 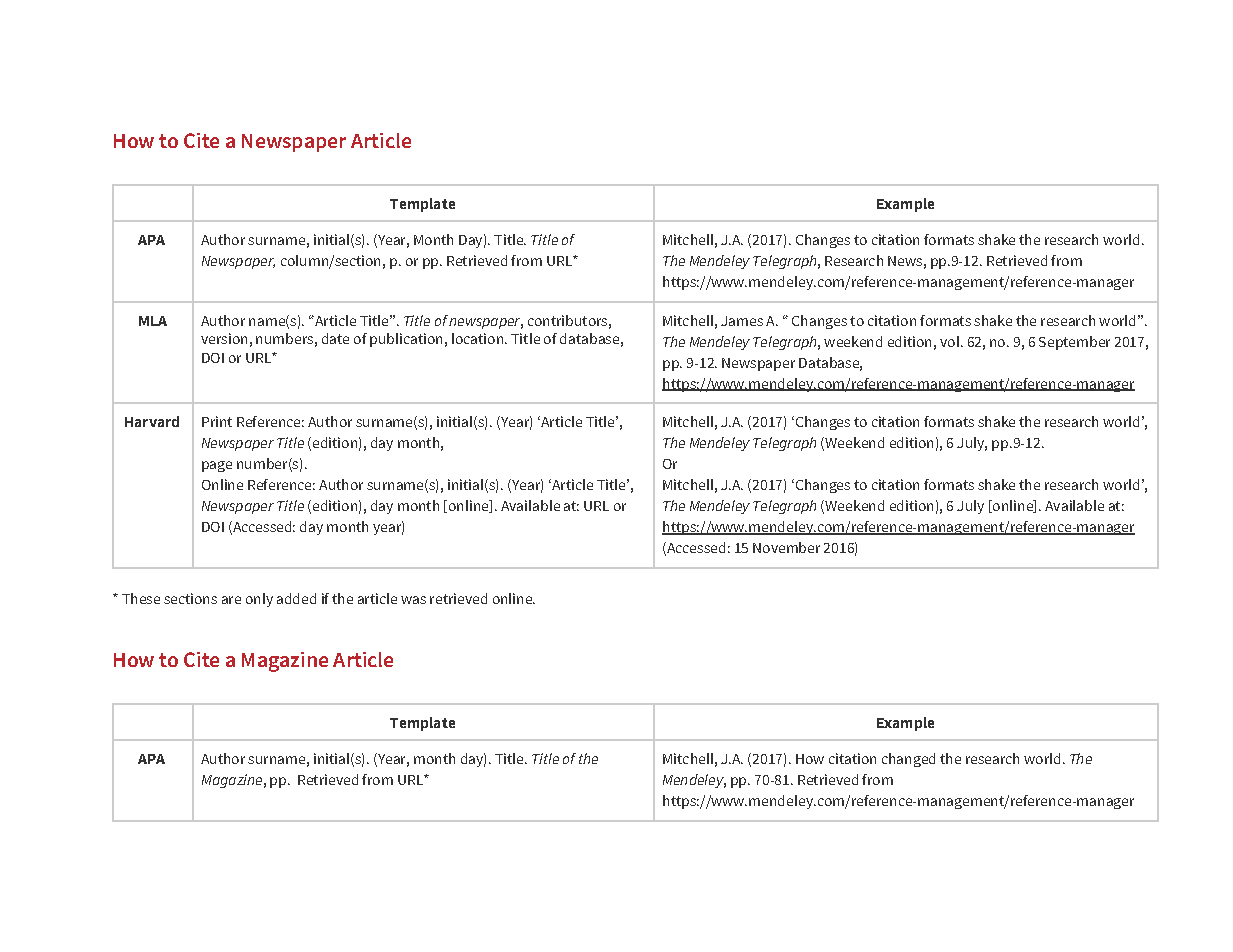 I want to click on page, so click(x=217, y=466).
